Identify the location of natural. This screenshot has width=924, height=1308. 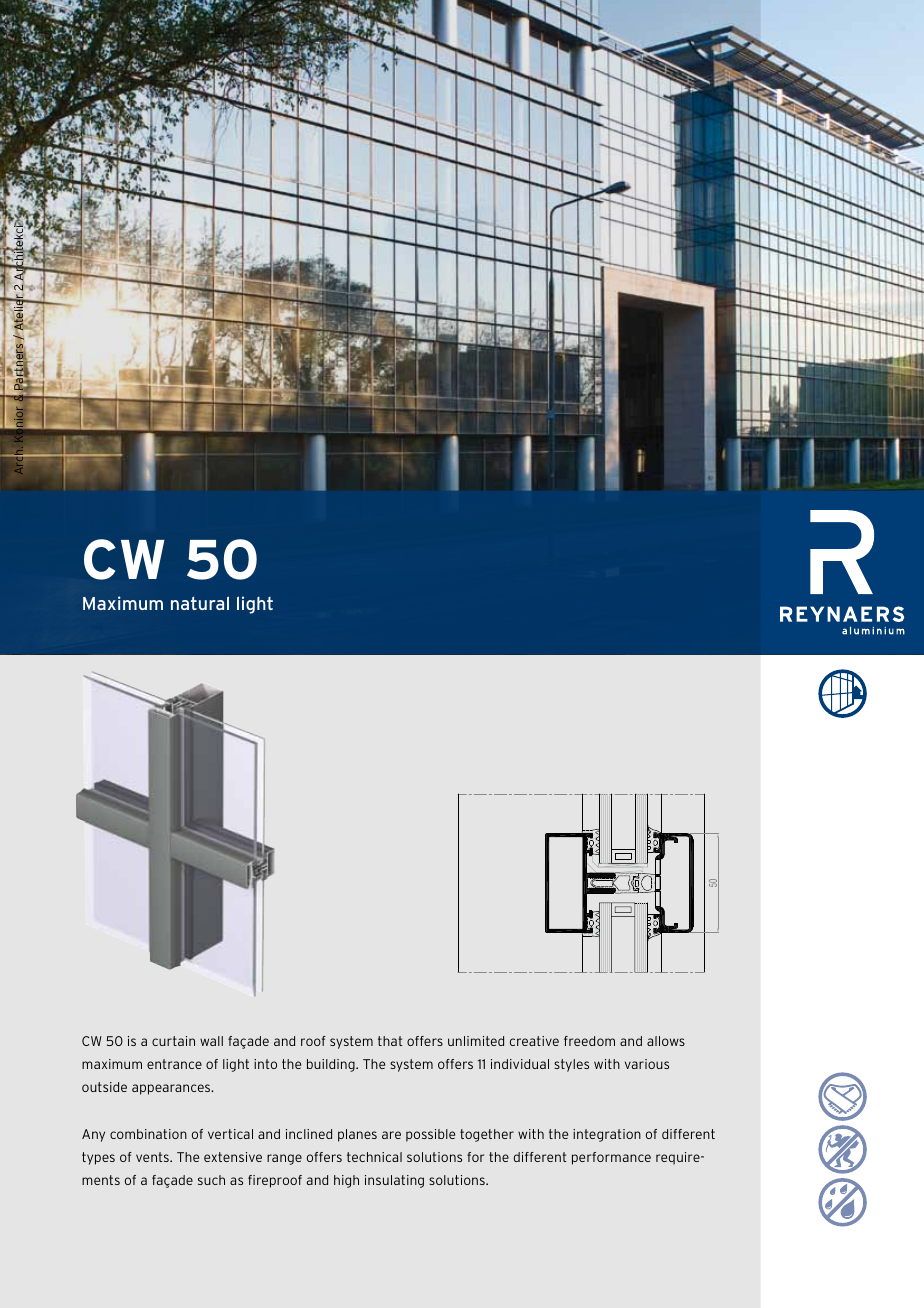
(200, 603).
